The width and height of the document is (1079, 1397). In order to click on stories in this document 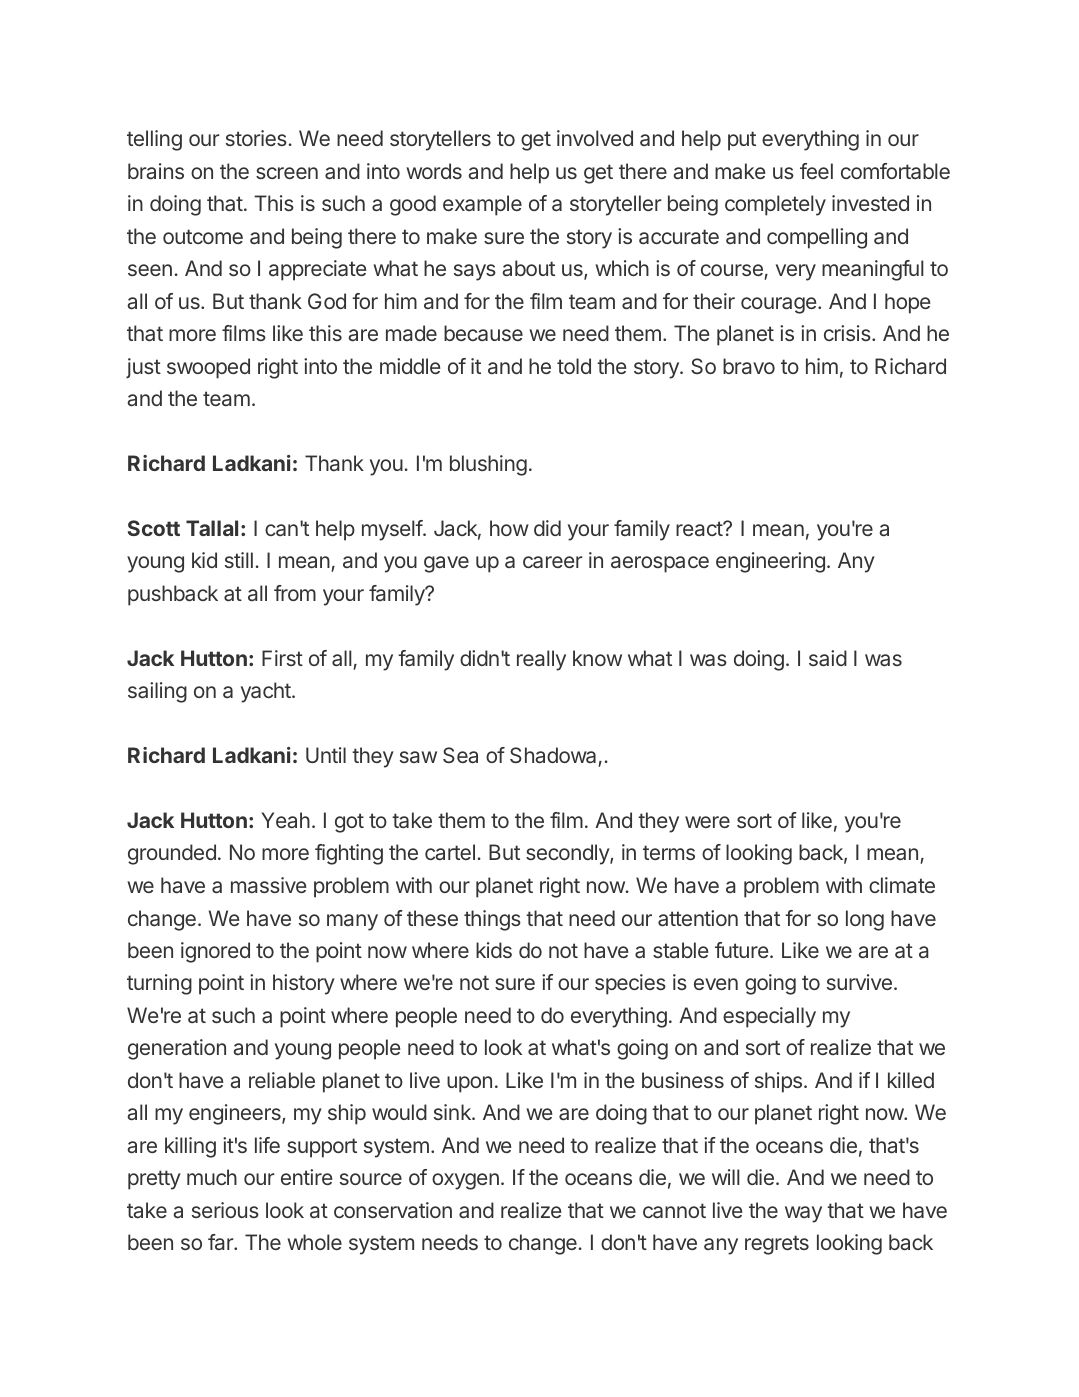, I will do `click(256, 138)`.
